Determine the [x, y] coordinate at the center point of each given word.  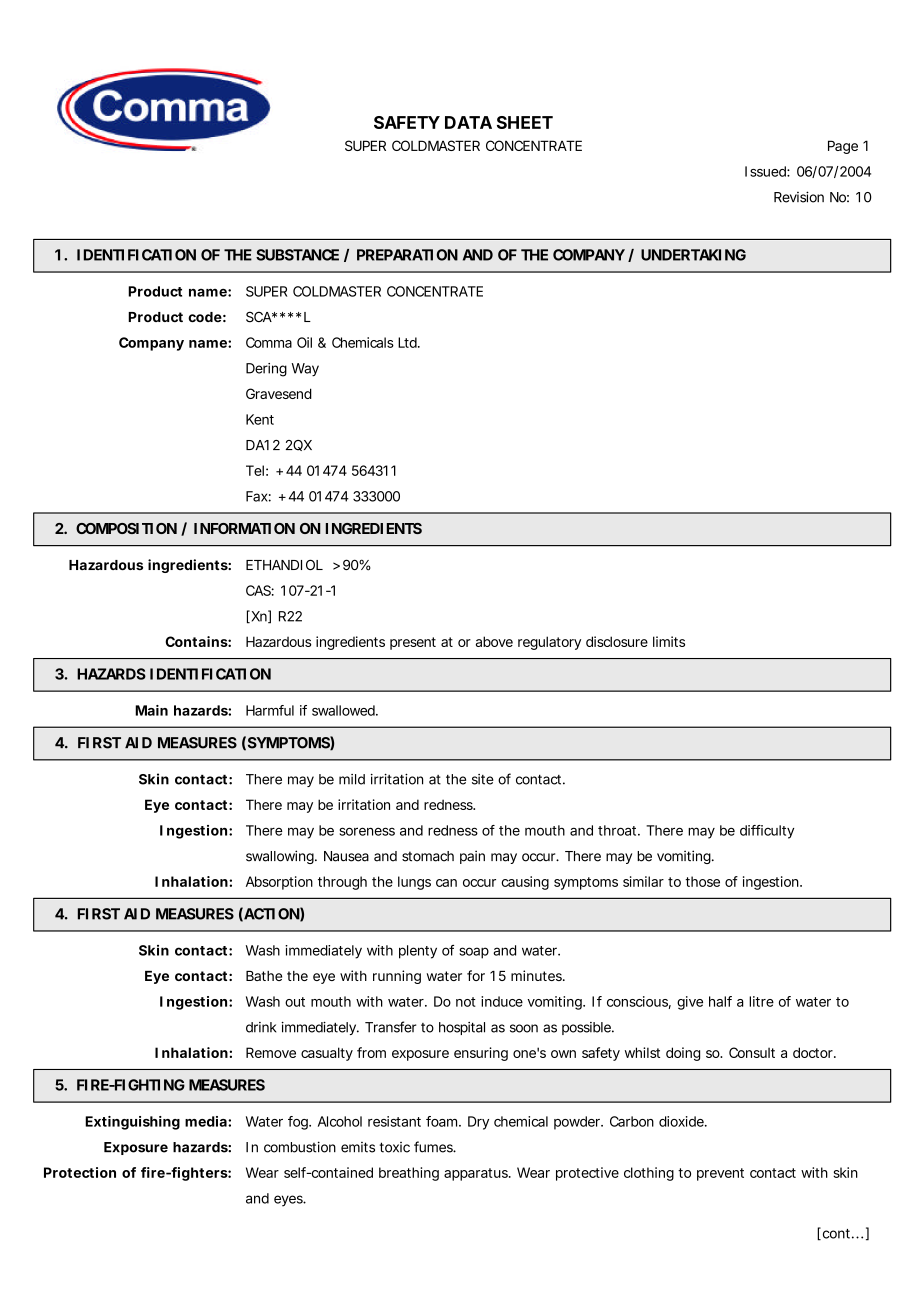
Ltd [408, 342]
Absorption [279, 883]
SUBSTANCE [297, 255]
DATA [468, 122]
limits [669, 641]
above [494, 641]
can [446, 883]
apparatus [477, 1174]
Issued [766, 171]
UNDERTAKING [693, 255]
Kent [260, 419]
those [702, 881]
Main [151, 710]
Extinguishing [132, 1123]
